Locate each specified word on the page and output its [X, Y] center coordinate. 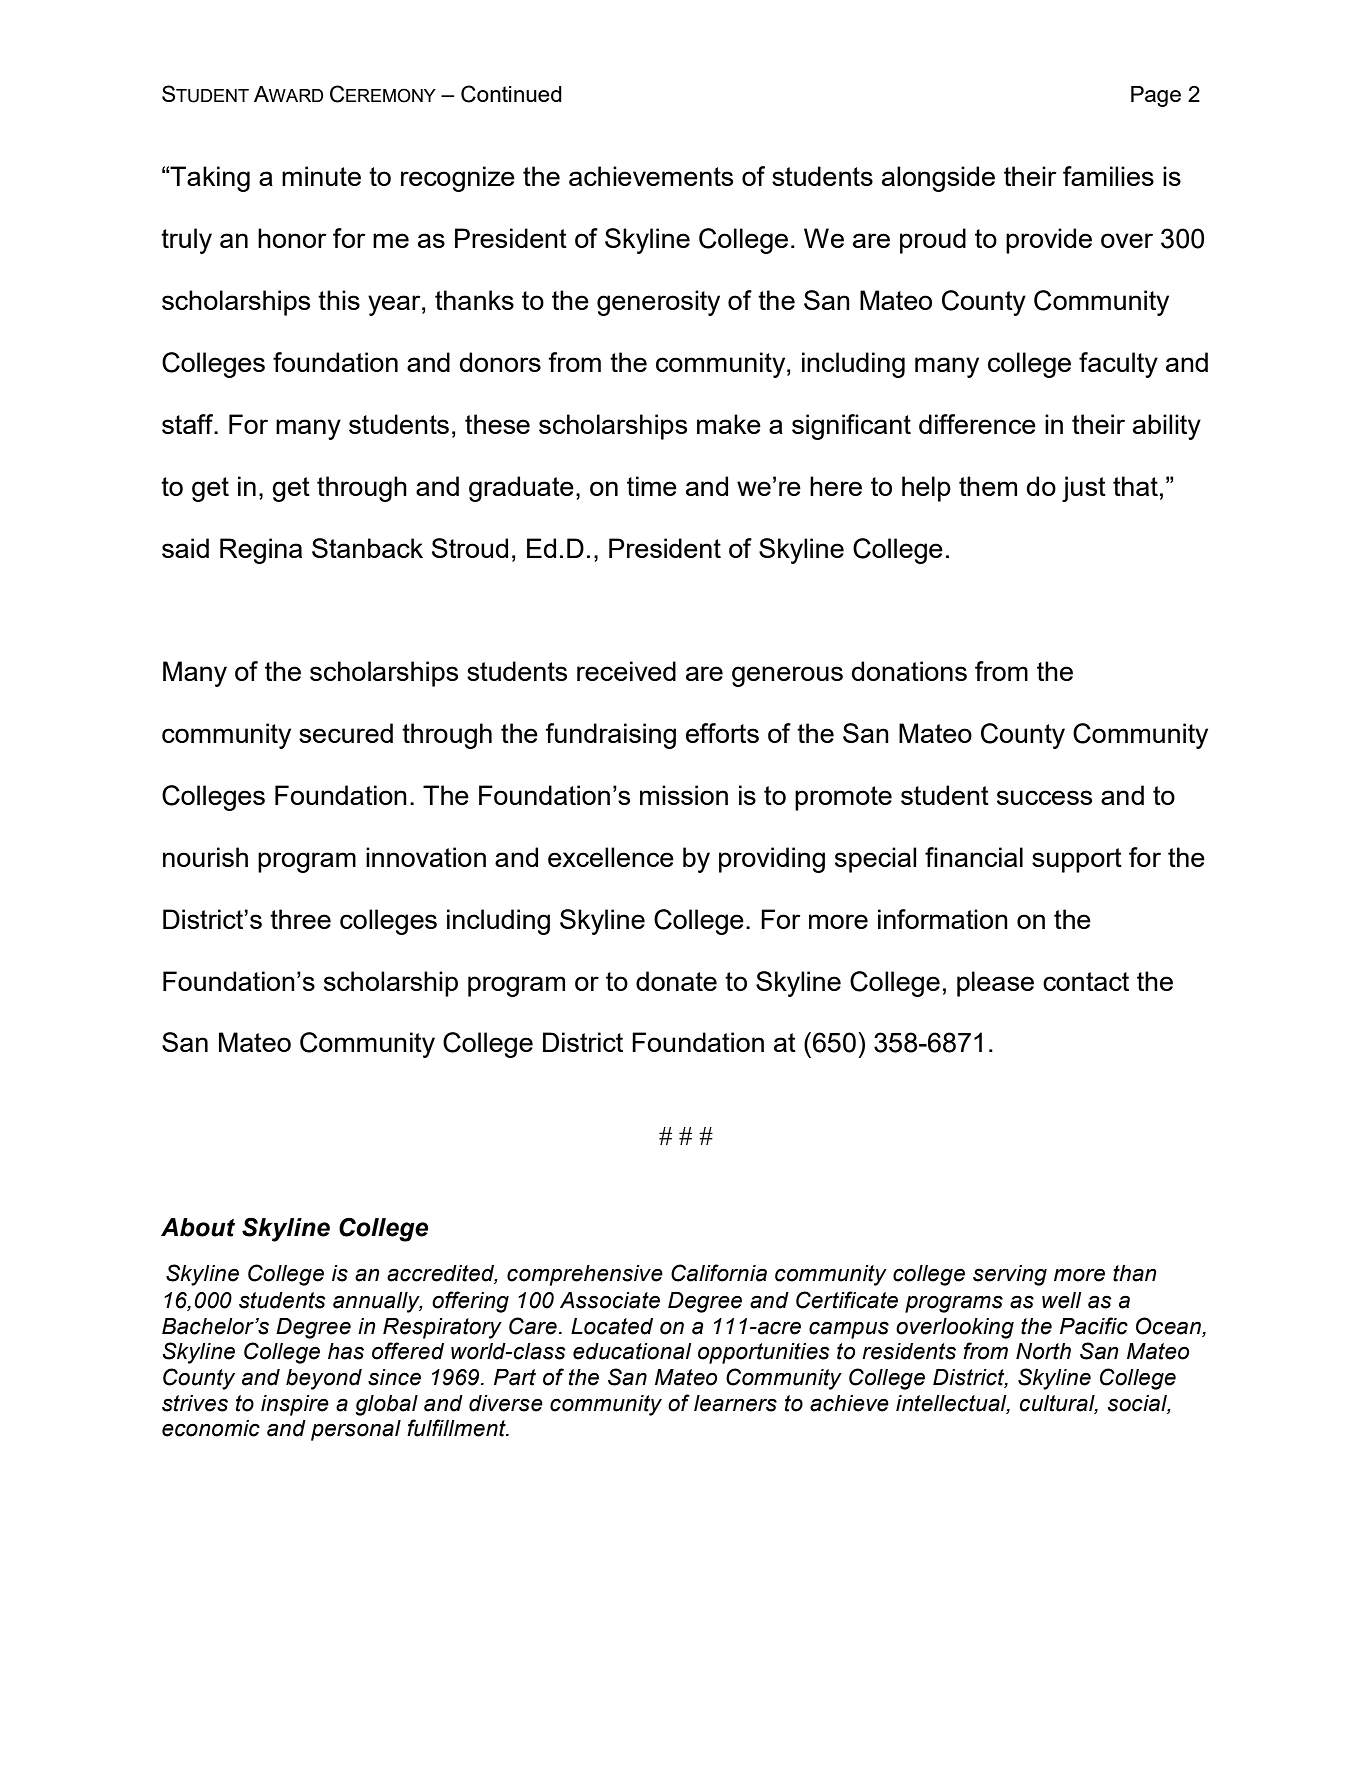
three [300, 919]
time [652, 486]
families [1108, 176]
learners [735, 1403]
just [1084, 489]
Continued [511, 94]
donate [676, 981]
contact [1086, 981]
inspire [295, 1405]
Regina [261, 551]
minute [321, 176]
